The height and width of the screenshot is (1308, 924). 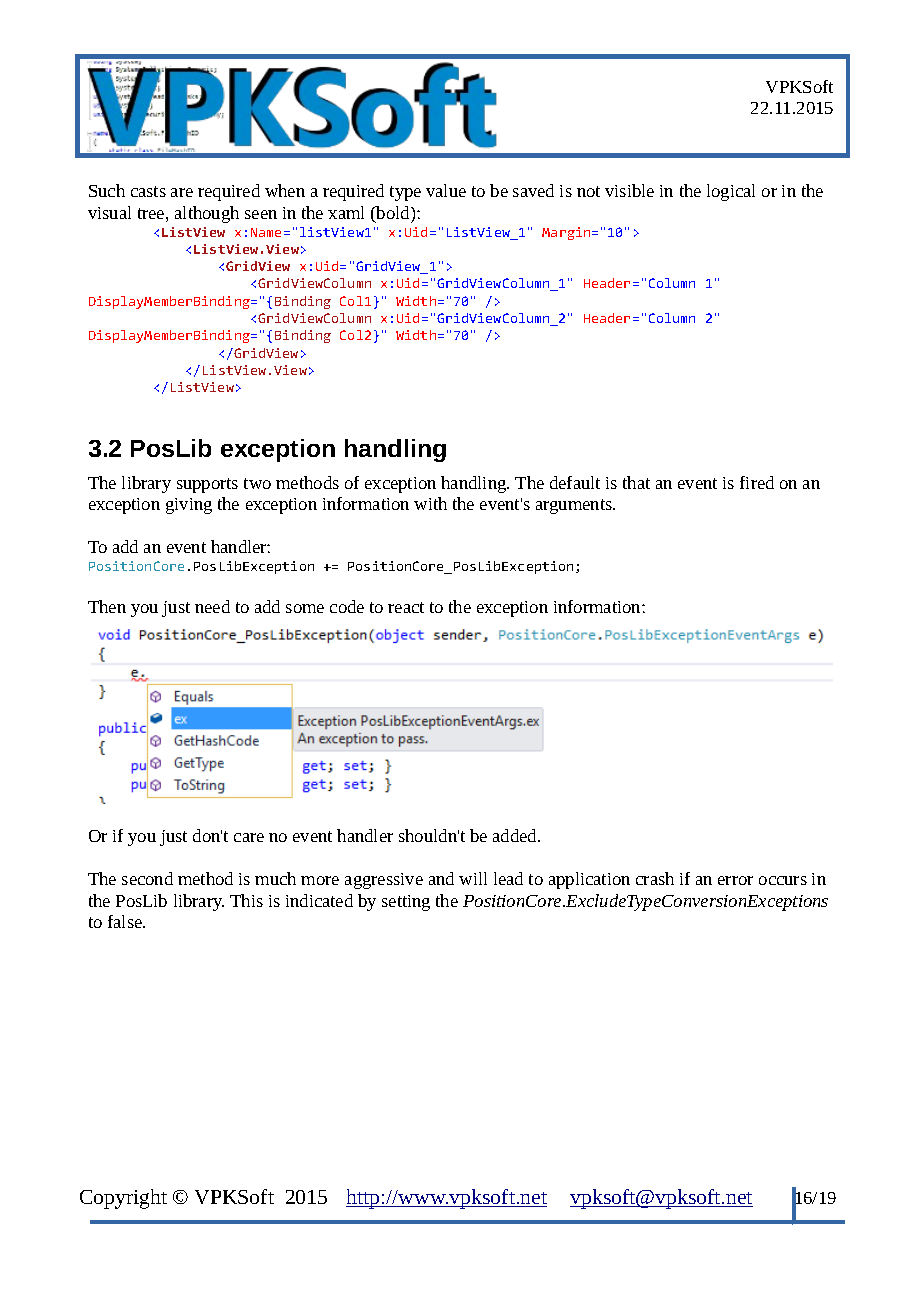 I want to click on giving, so click(x=189, y=506).
